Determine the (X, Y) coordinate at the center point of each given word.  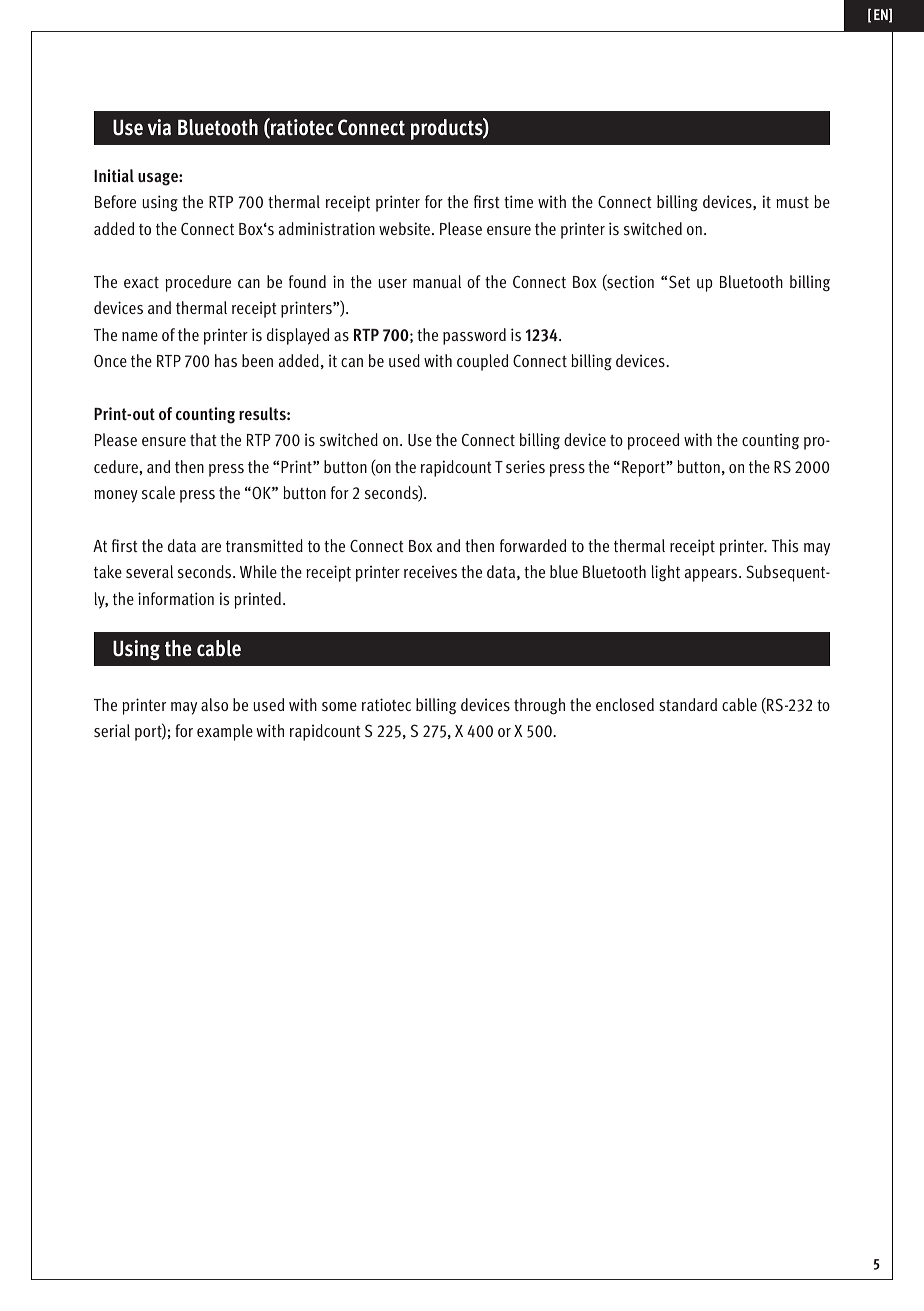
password (474, 336)
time (518, 201)
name (140, 336)
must (792, 202)
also (214, 704)
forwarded (533, 545)
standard (688, 704)
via (159, 127)
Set (679, 281)
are (211, 547)
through (539, 706)
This (785, 545)
